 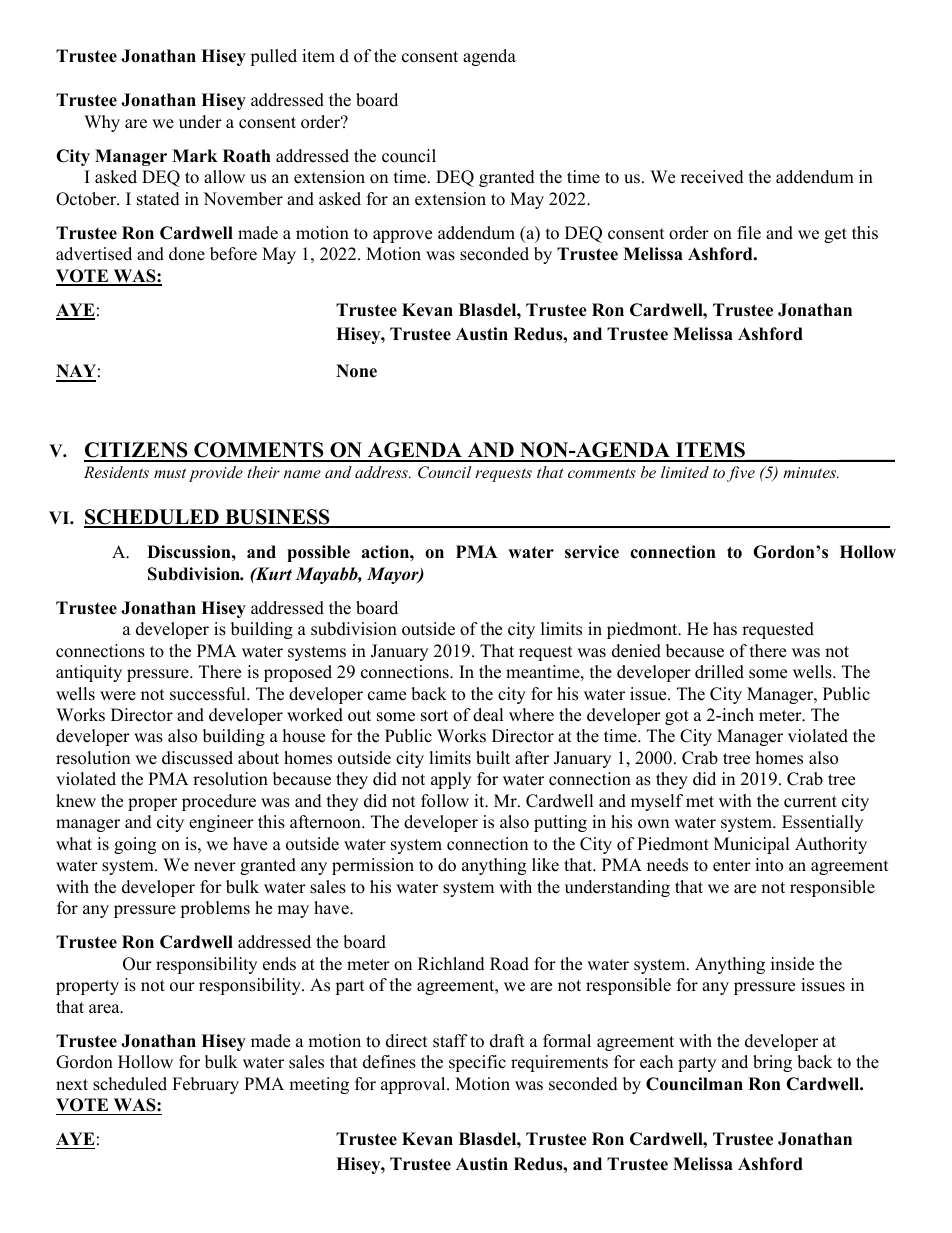 I want to click on enter, so click(x=732, y=866).
